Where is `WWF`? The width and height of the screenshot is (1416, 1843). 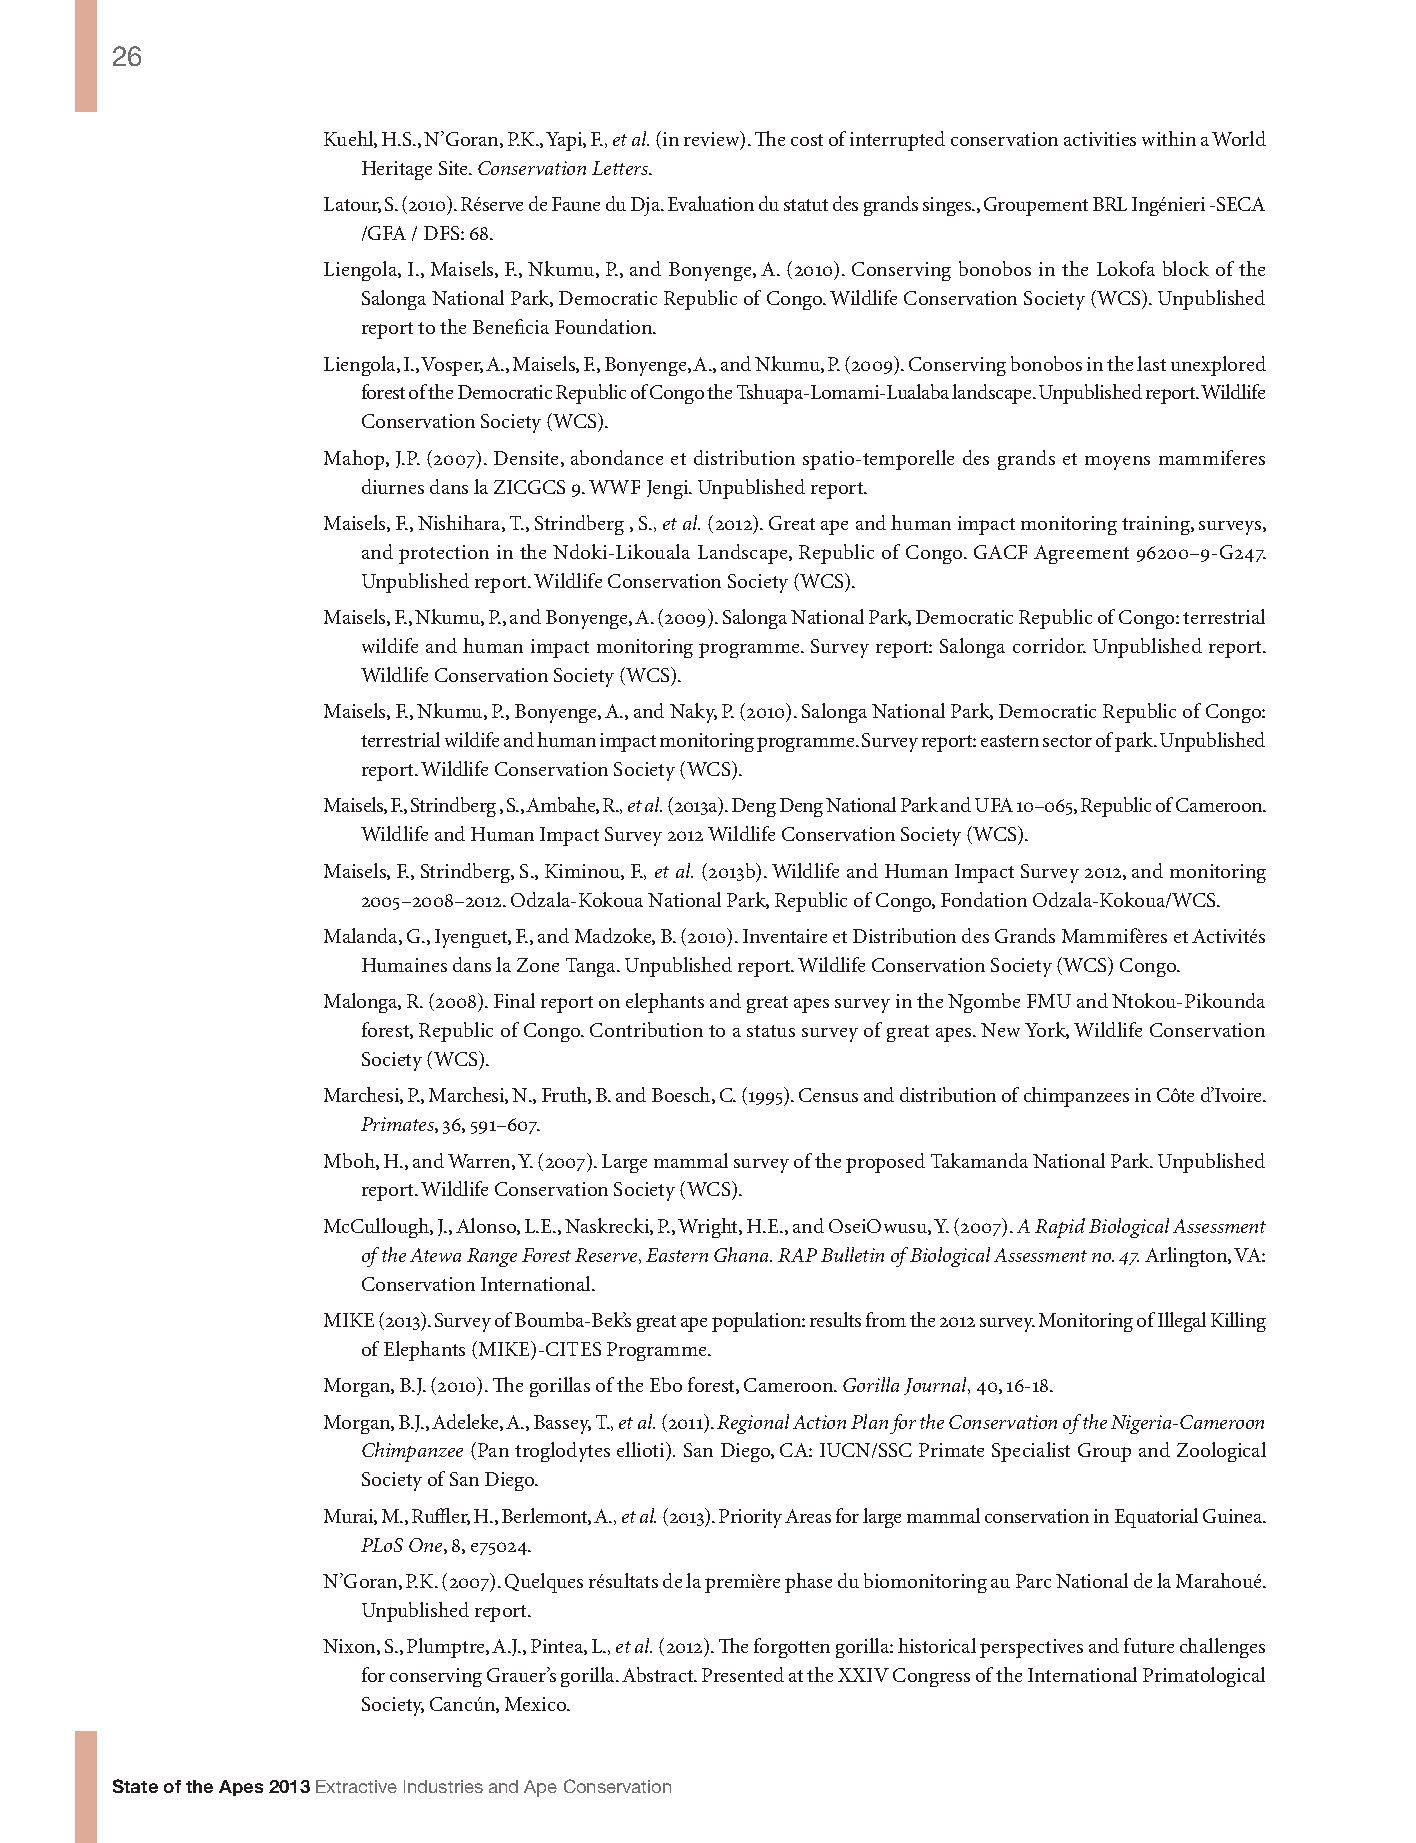
WWF is located at coordinates (614, 487).
